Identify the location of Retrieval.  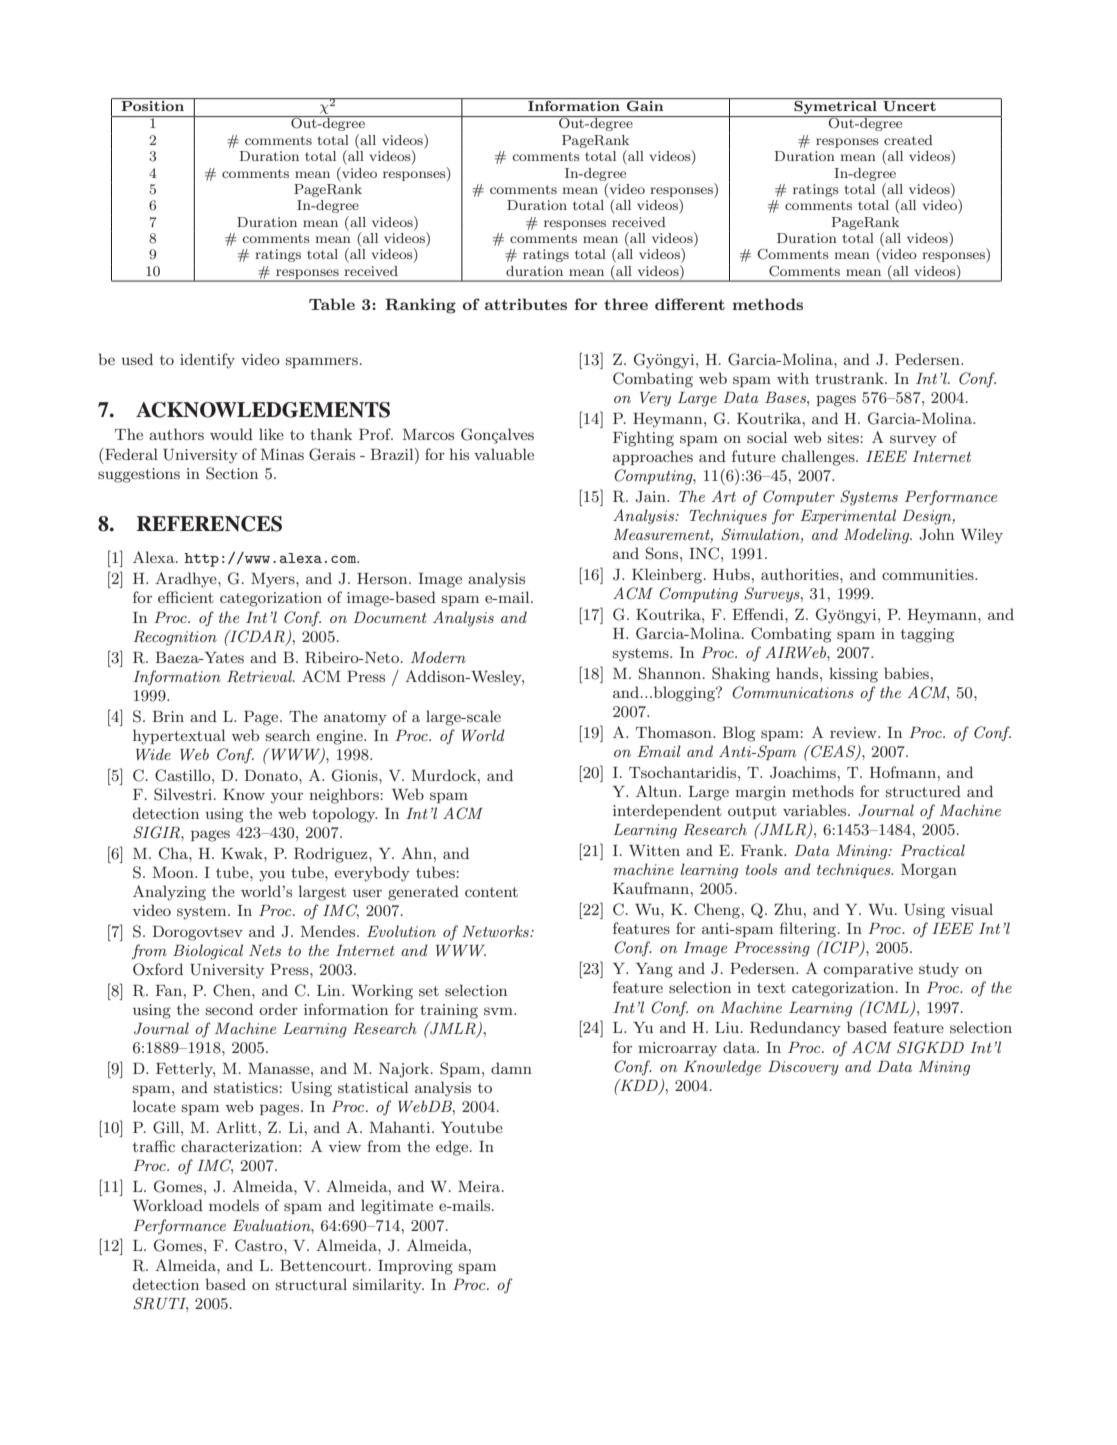
(261, 676).
